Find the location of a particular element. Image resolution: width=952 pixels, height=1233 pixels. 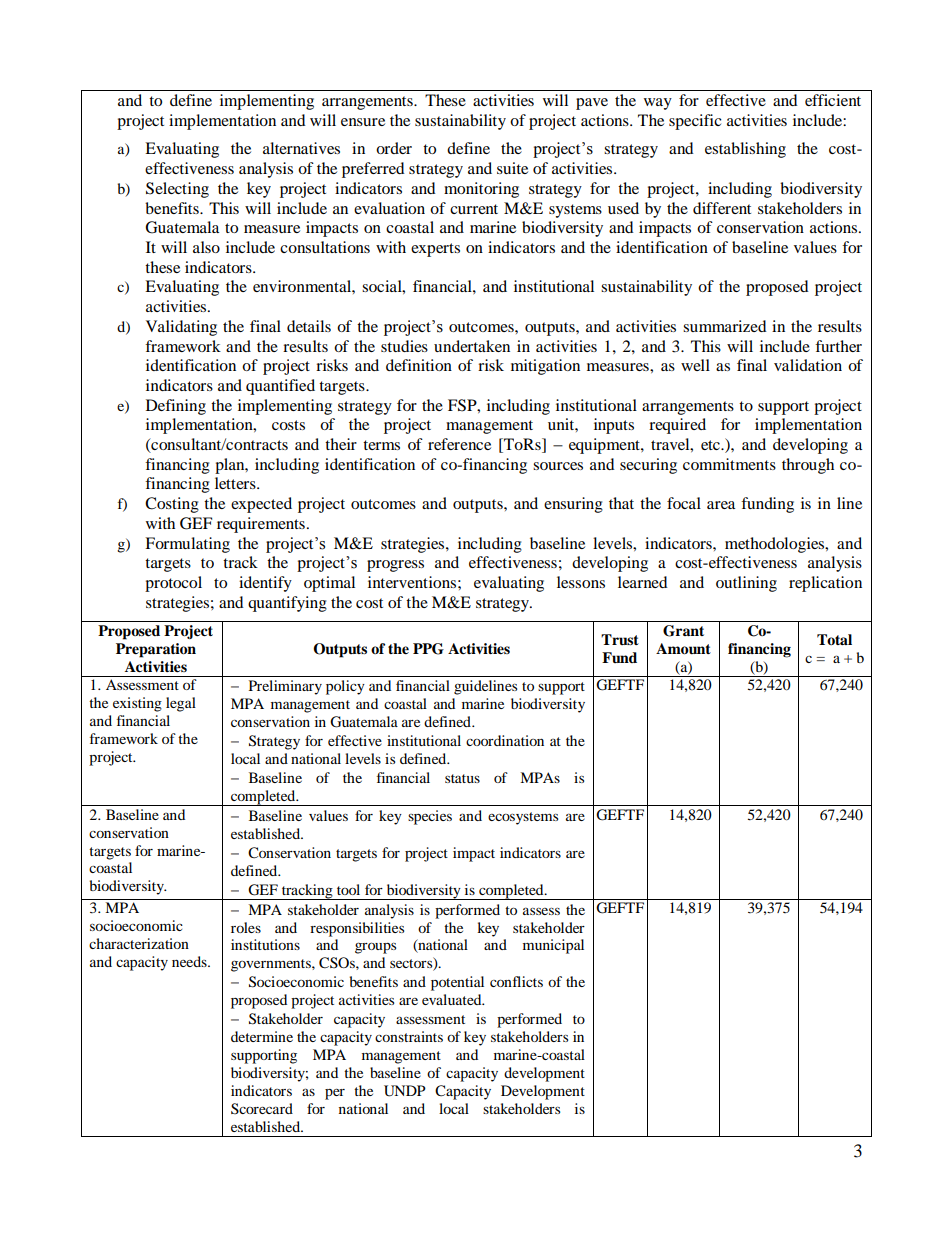

outlining is located at coordinates (746, 584).
